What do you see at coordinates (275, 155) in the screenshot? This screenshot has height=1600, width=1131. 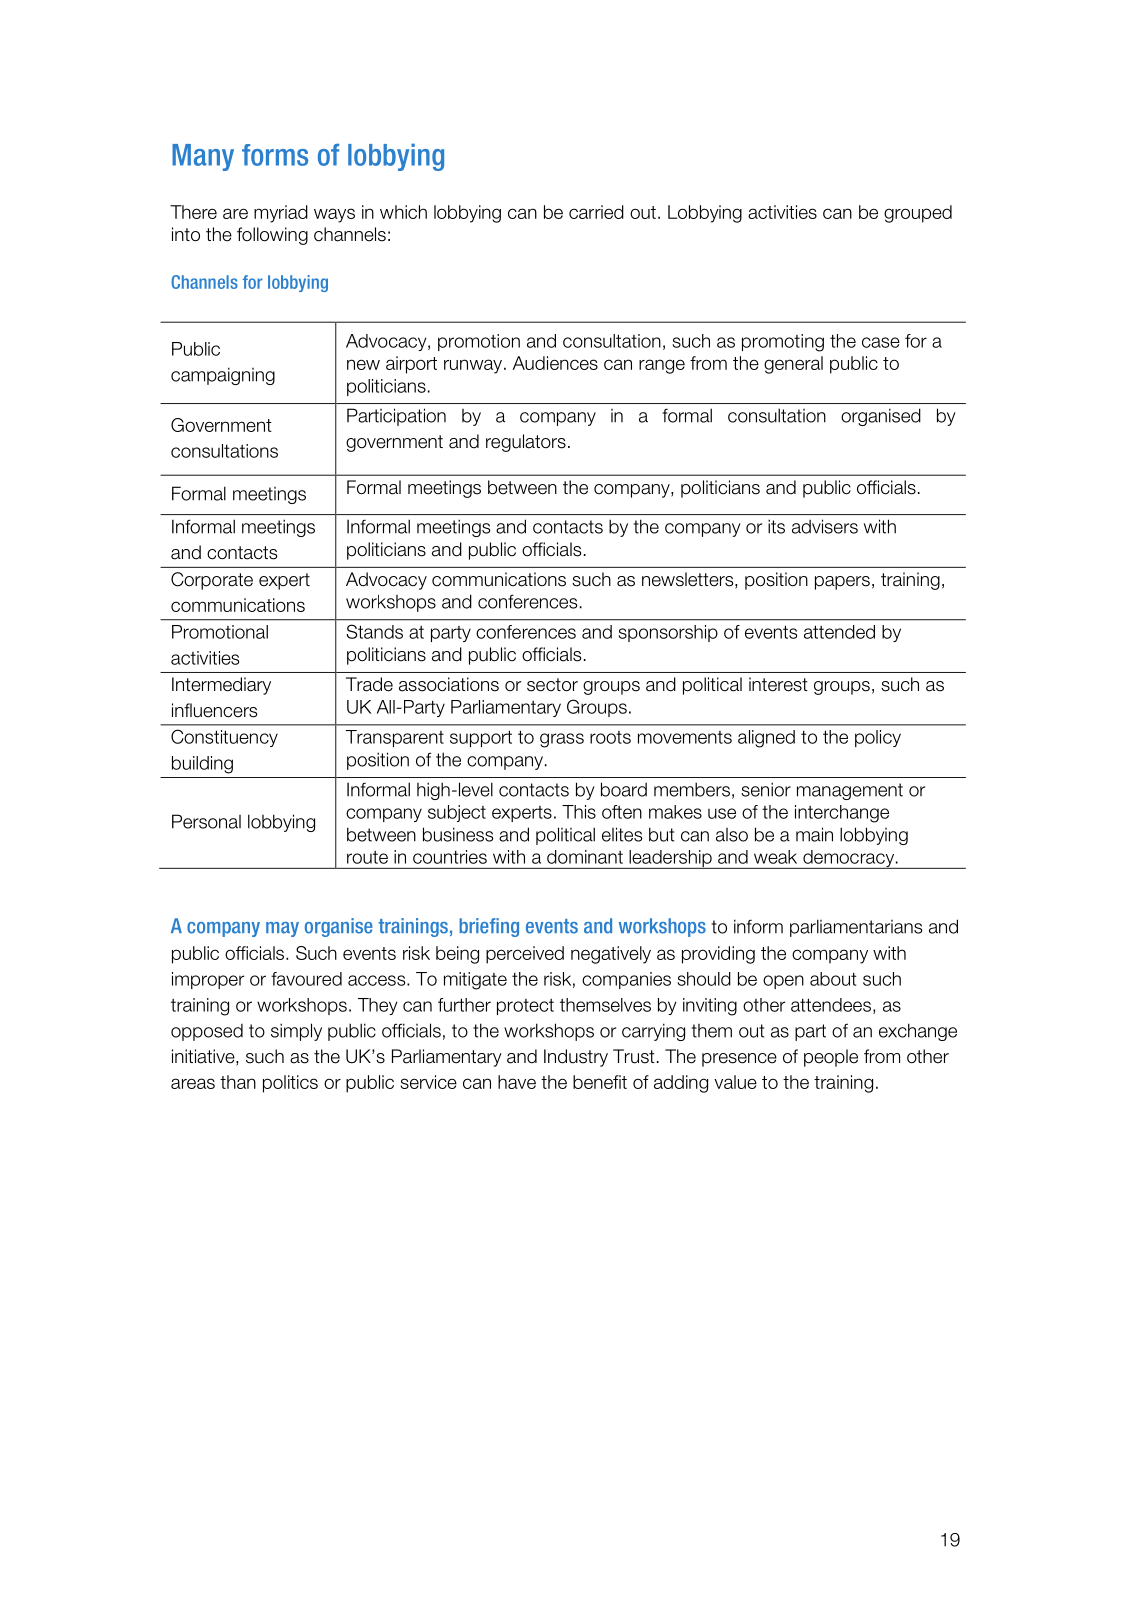 I see `forms` at bounding box center [275, 155].
